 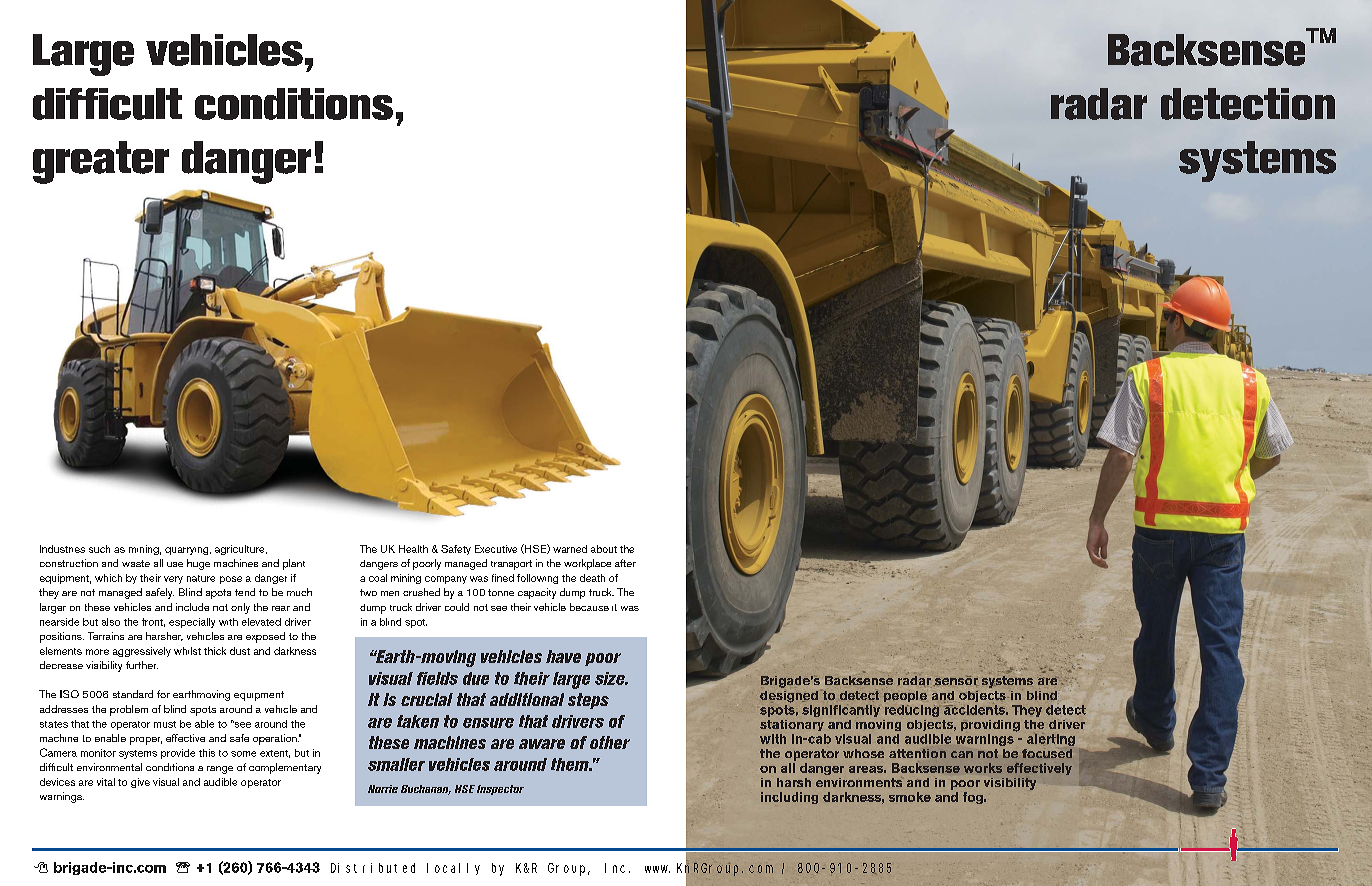 I want to click on such, so click(x=99, y=549).
